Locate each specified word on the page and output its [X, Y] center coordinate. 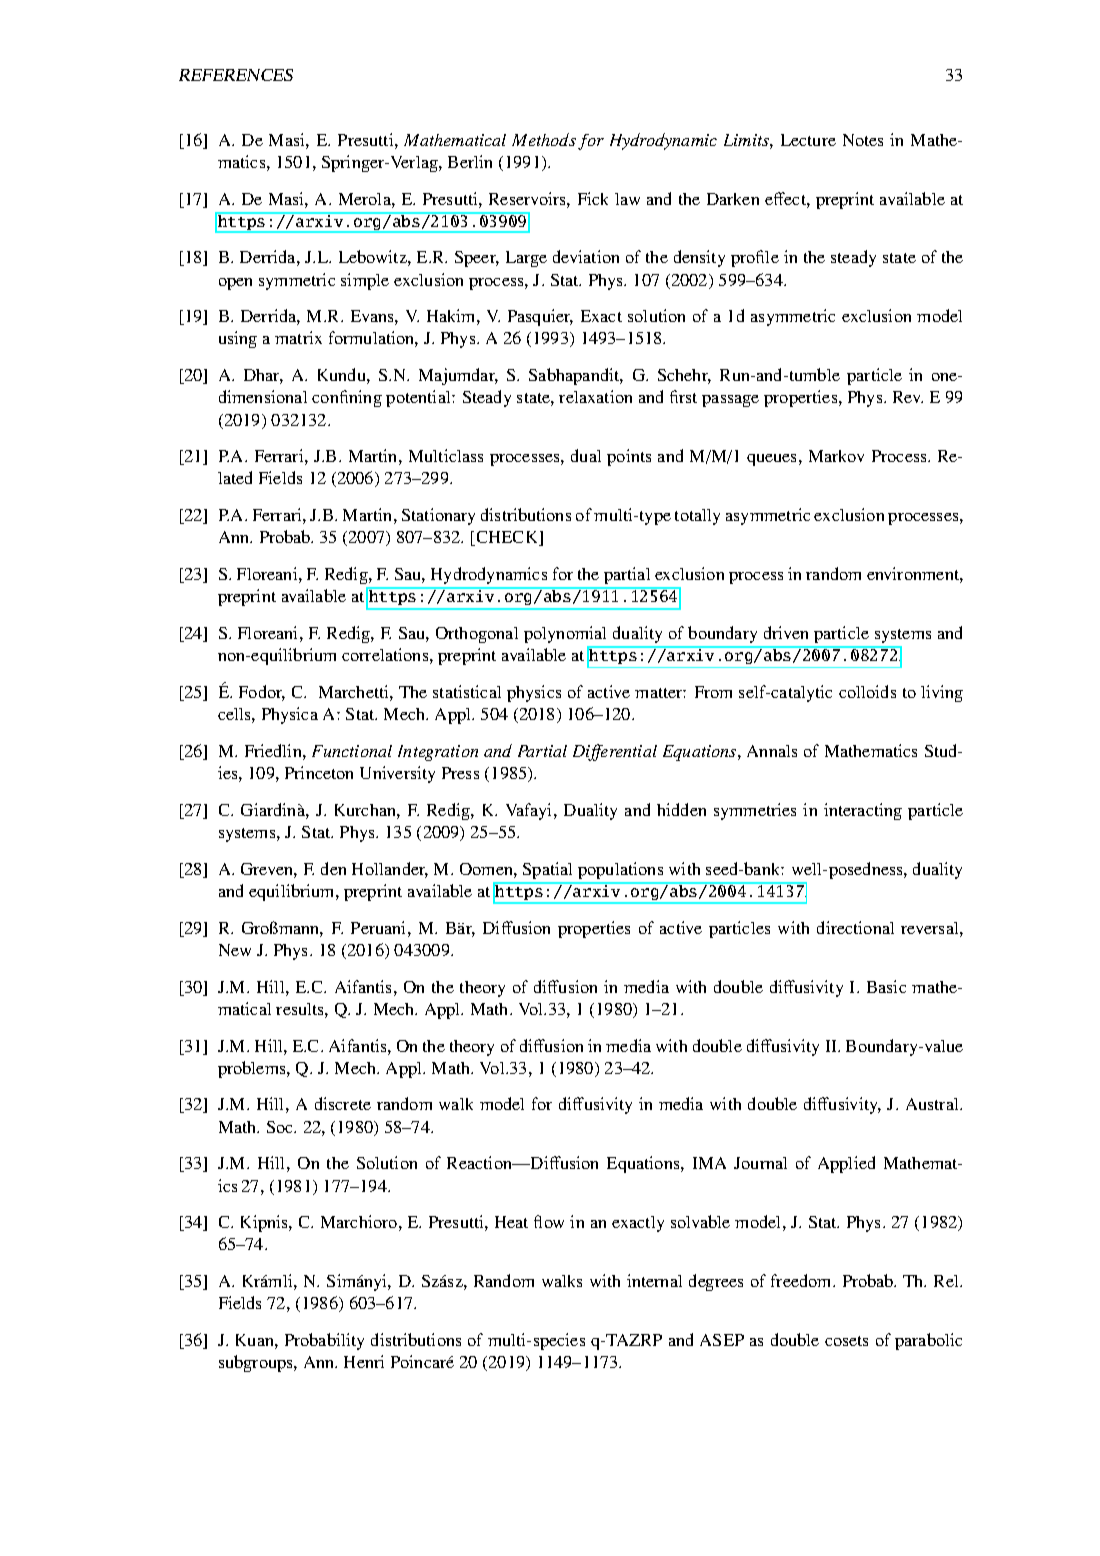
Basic [886, 986]
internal [654, 1280]
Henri [364, 1361]
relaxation [595, 396]
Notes [863, 140]
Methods [544, 139]
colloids [867, 691]
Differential [615, 752]
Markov [836, 456]
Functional [352, 751]
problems [253, 1069]
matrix [298, 337]
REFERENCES [236, 75]
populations [620, 870]
